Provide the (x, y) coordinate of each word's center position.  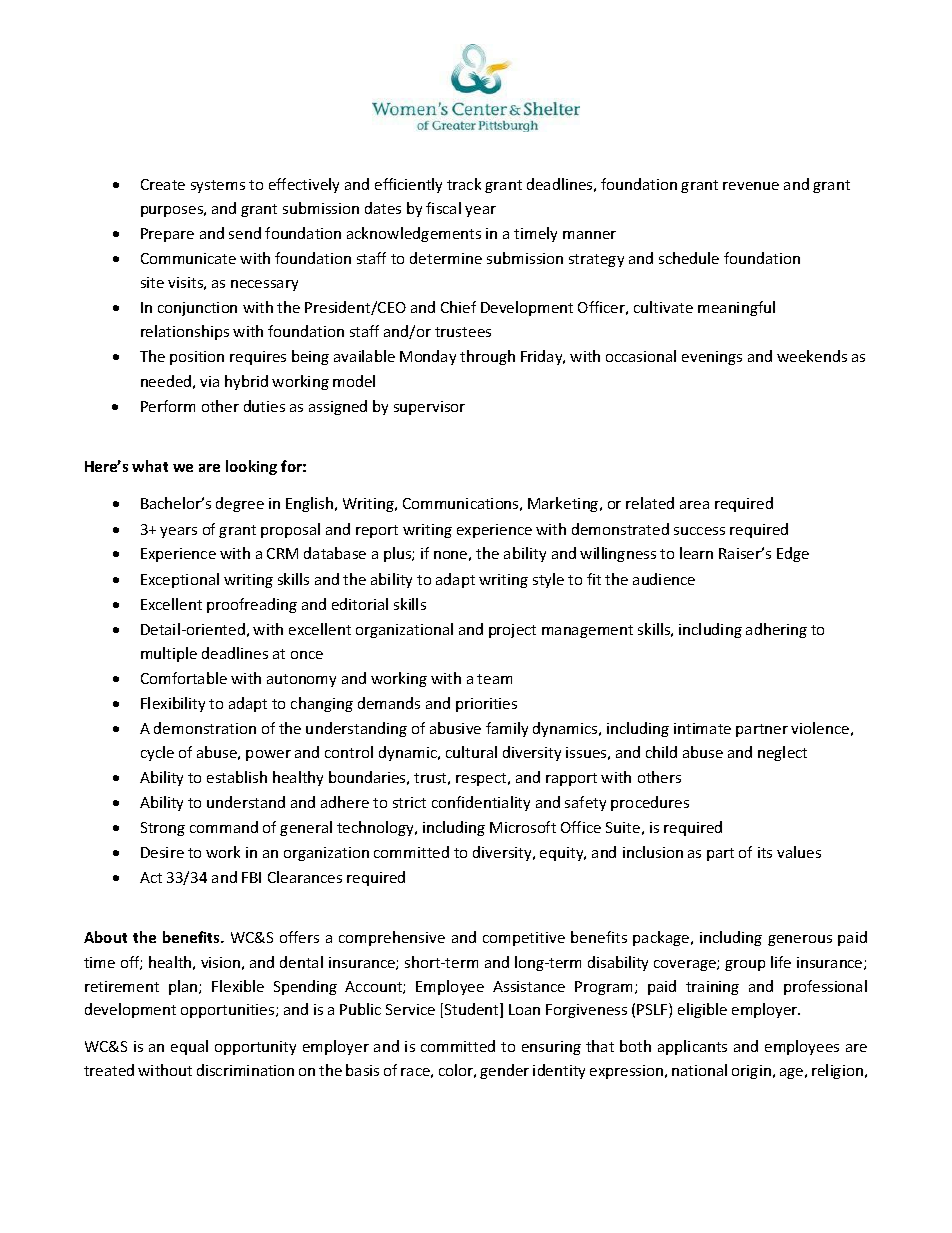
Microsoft (523, 827)
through (487, 357)
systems (218, 186)
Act (151, 877)
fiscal (443, 208)
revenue (751, 186)
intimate (702, 728)
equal (189, 1047)
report (377, 531)
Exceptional (180, 580)
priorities (486, 705)
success (699, 531)
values (799, 852)
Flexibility (173, 704)
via (209, 381)
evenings (712, 358)
